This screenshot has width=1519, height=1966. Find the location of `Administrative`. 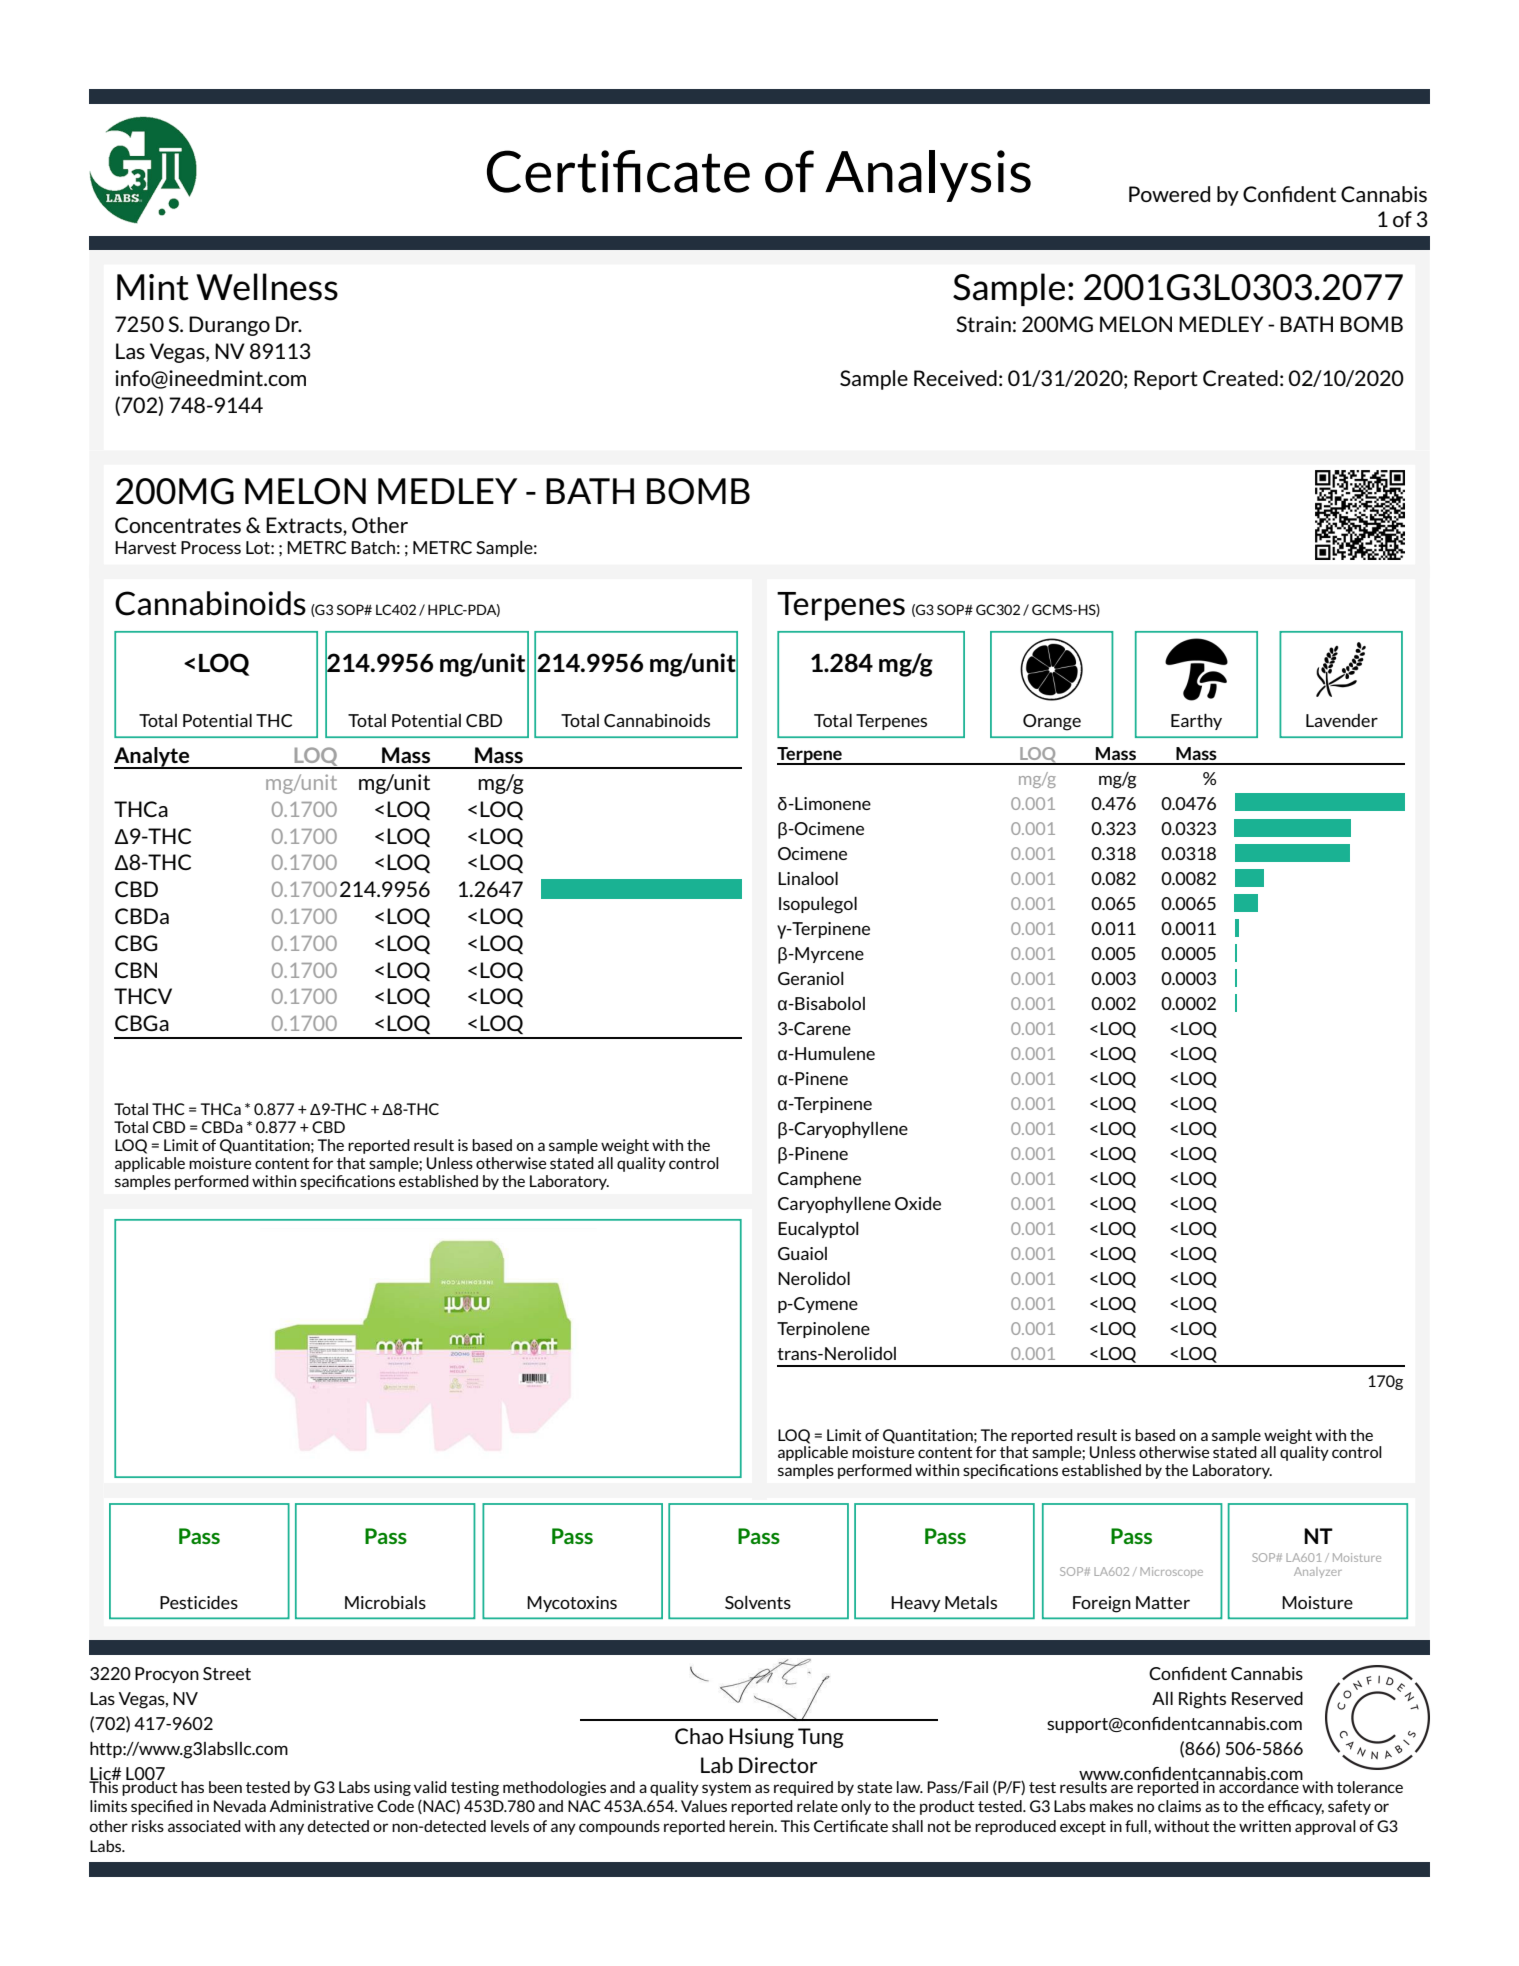

Administrative is located at coordinates (321, 1806).
